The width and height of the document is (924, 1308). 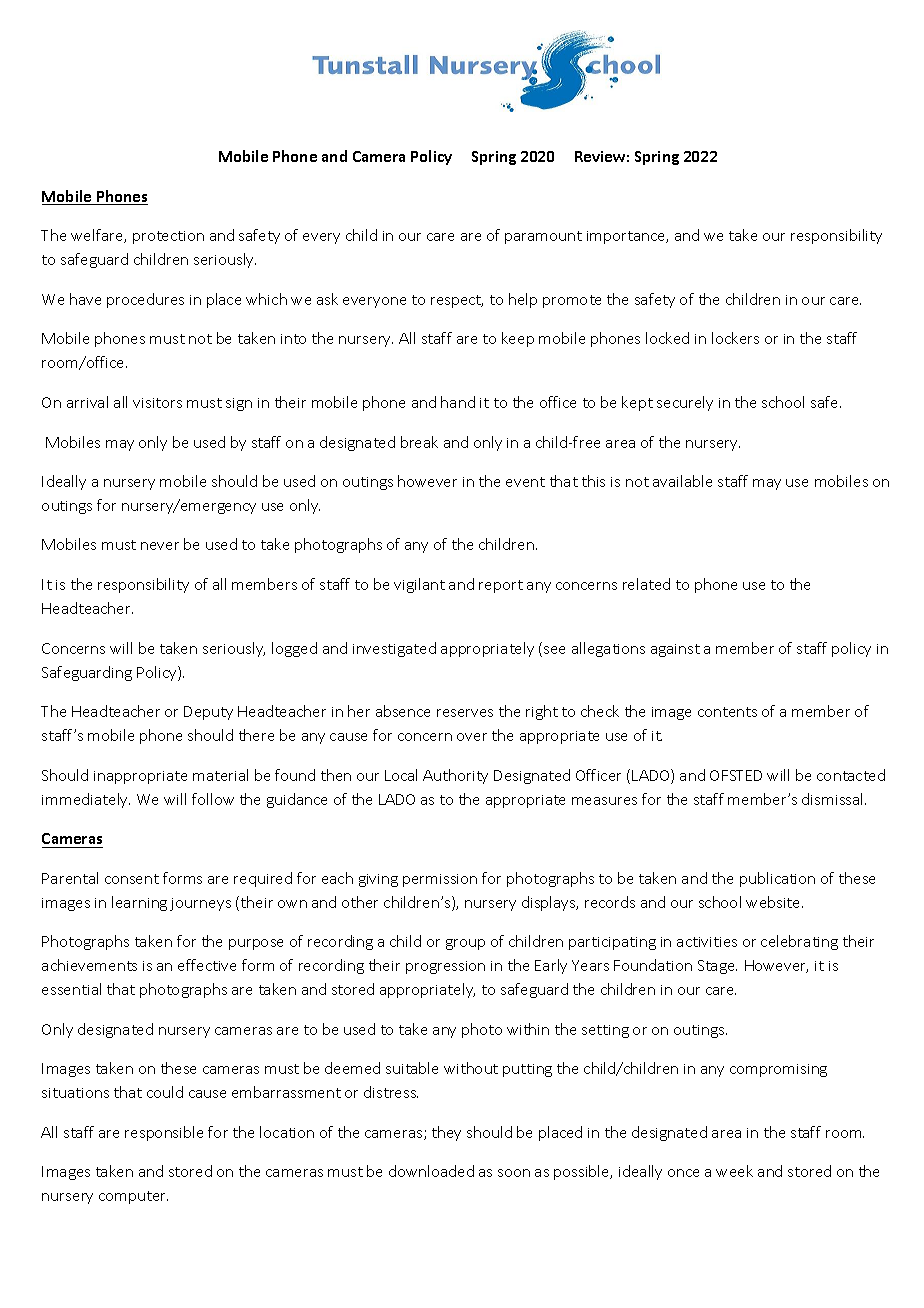 What do you see at coordinates (727, 712) in the document?
I see `contents` at bounding box center [727, 712].
